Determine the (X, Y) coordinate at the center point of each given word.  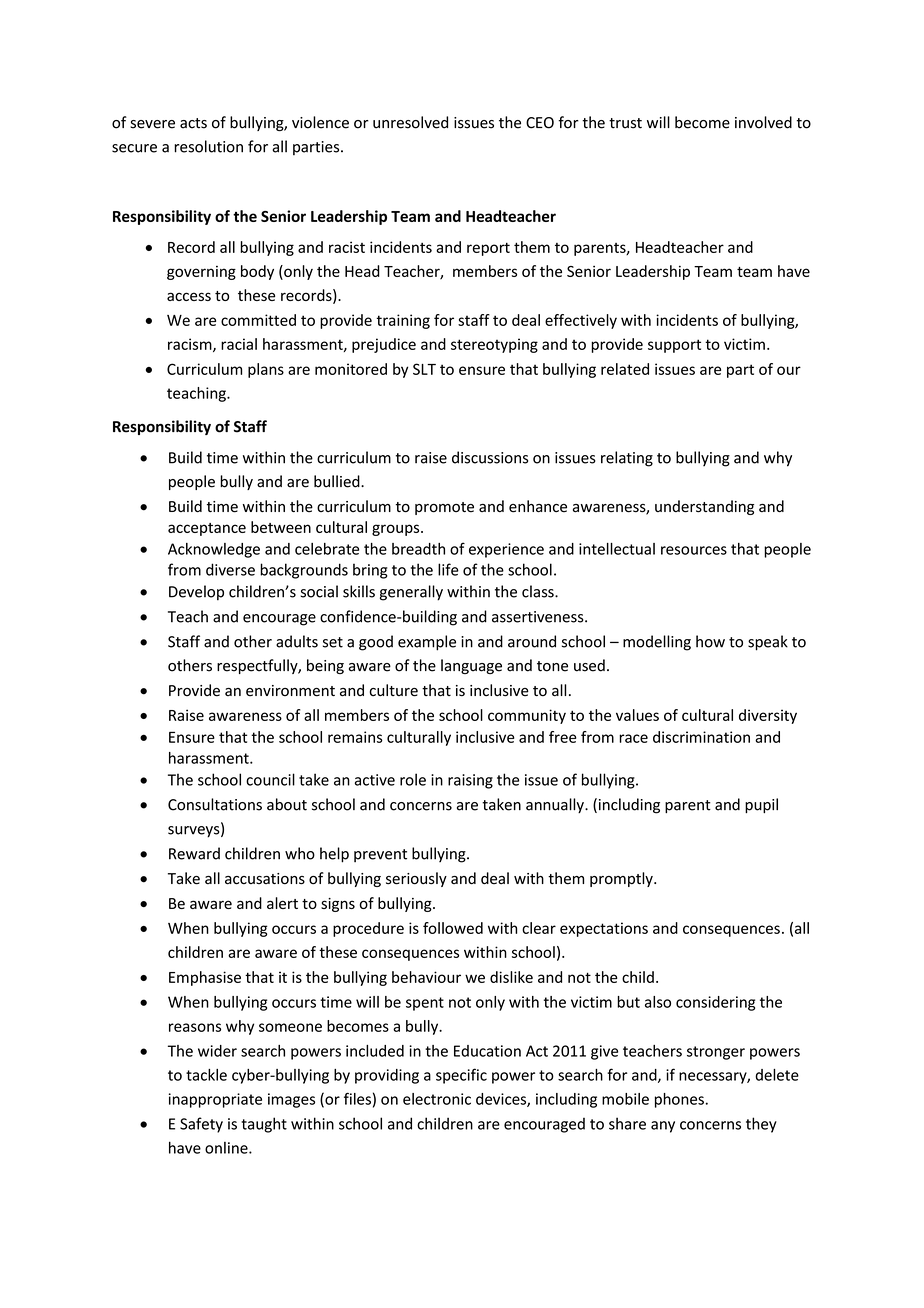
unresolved (410, 122)
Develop (196, 593)
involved (763, 122)
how (710, 641)
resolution (208, 146)
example (427, 643)
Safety (201, 1125)
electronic (437, 1099)
